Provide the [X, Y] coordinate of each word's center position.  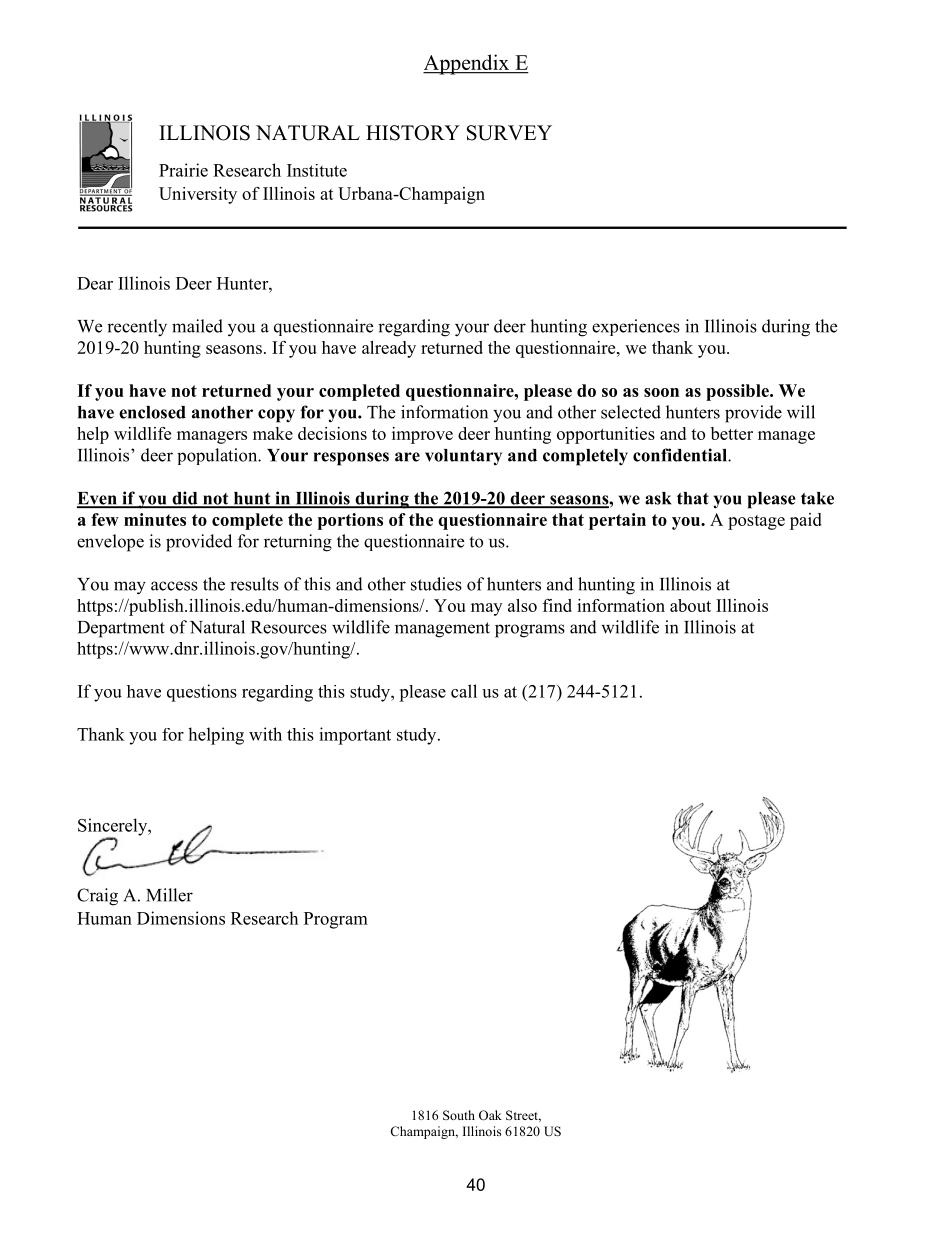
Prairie [183, 170]
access [174, 586]
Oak [490, 1115]
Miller [169, 895]
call [464, 691]
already [389, 349]
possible [738, 392]
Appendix [467, 64]
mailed [197, 326]
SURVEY [509, 133]
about [690, 605]
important [355, 736]
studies [436, 584]
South [459, 1115]
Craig [97, 897]
